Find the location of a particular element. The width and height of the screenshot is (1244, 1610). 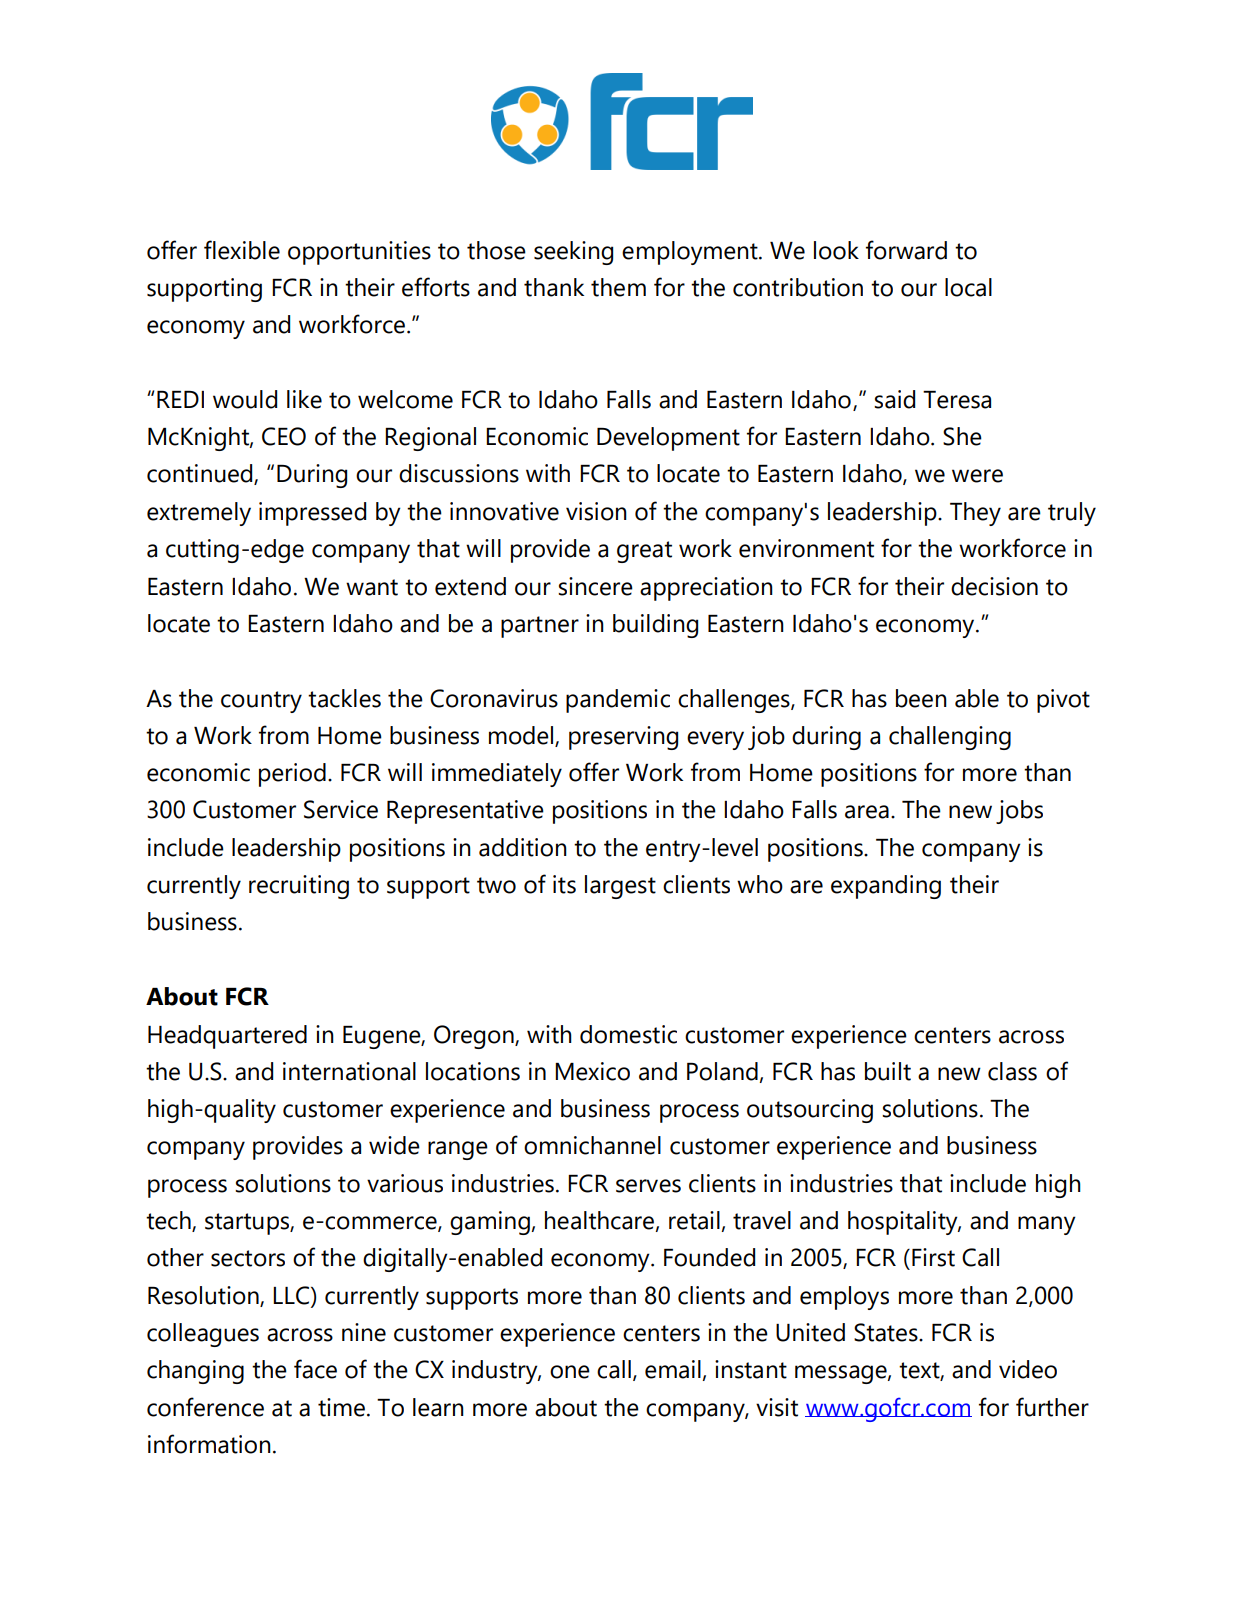

time is located at coordinates (341, 1407).
